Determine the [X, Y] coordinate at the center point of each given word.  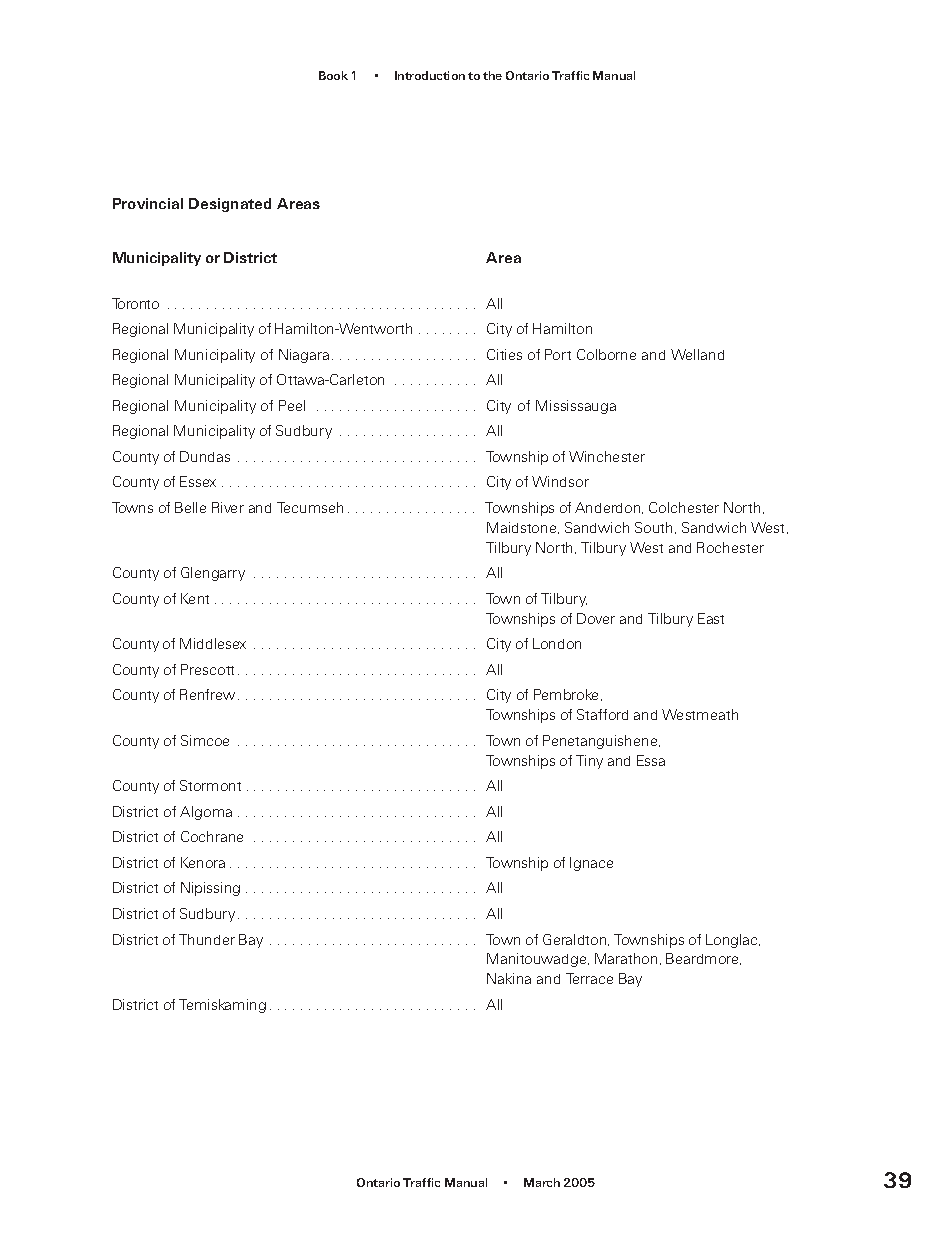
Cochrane [212, 836]
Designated [230, 205]
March [542, 1182]
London [557, 643]
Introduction [430, 75]
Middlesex [213, 643]
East [711, 618]
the [492, 75]
